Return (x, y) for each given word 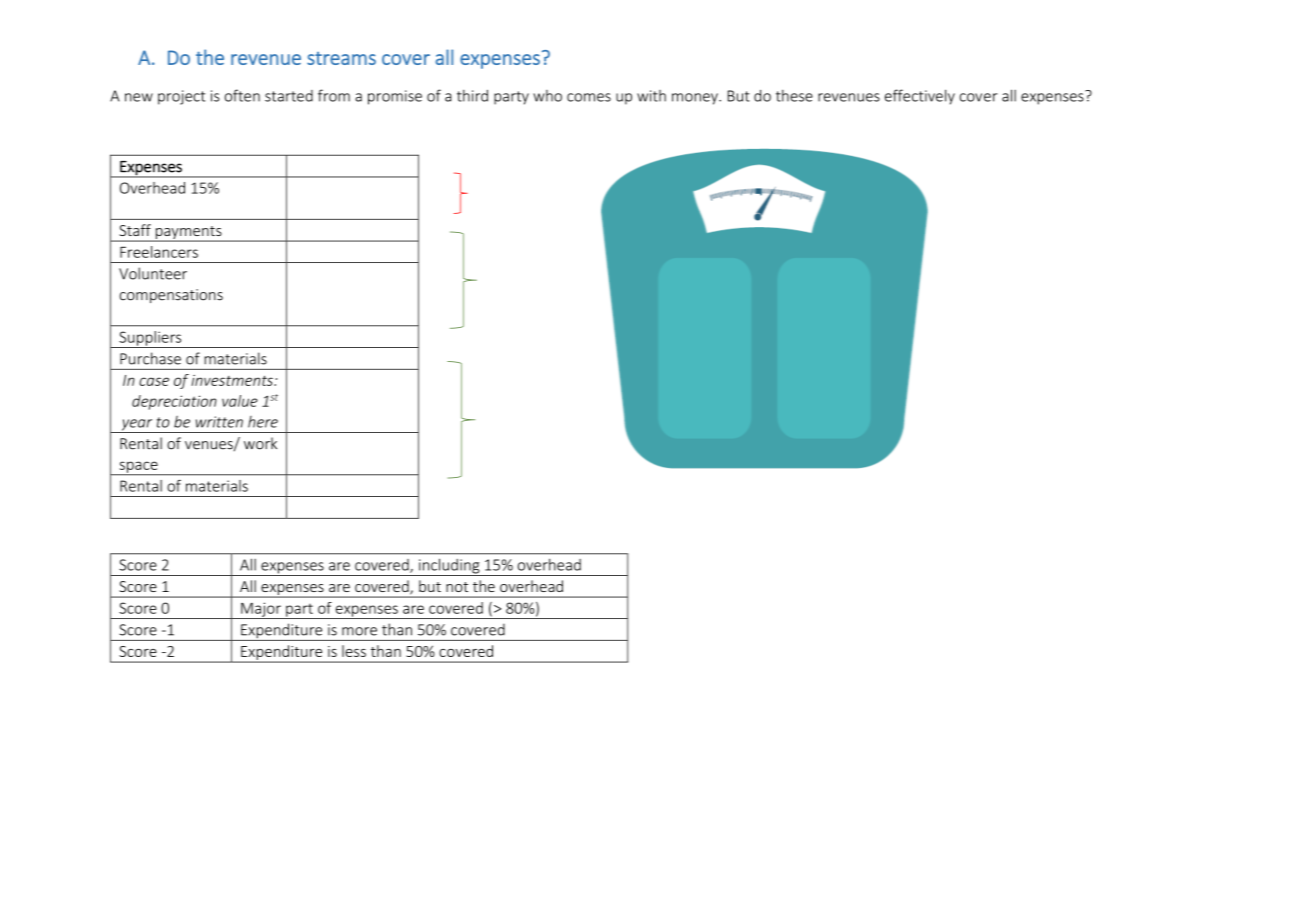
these (794, 96)
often (242, 95)
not (457, 587)
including (449, 567)
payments (188, 234)
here (263, 422)
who (547, 96)
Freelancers (159, 252)
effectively (920, 97)
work (260, 443)
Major (261, 610)
